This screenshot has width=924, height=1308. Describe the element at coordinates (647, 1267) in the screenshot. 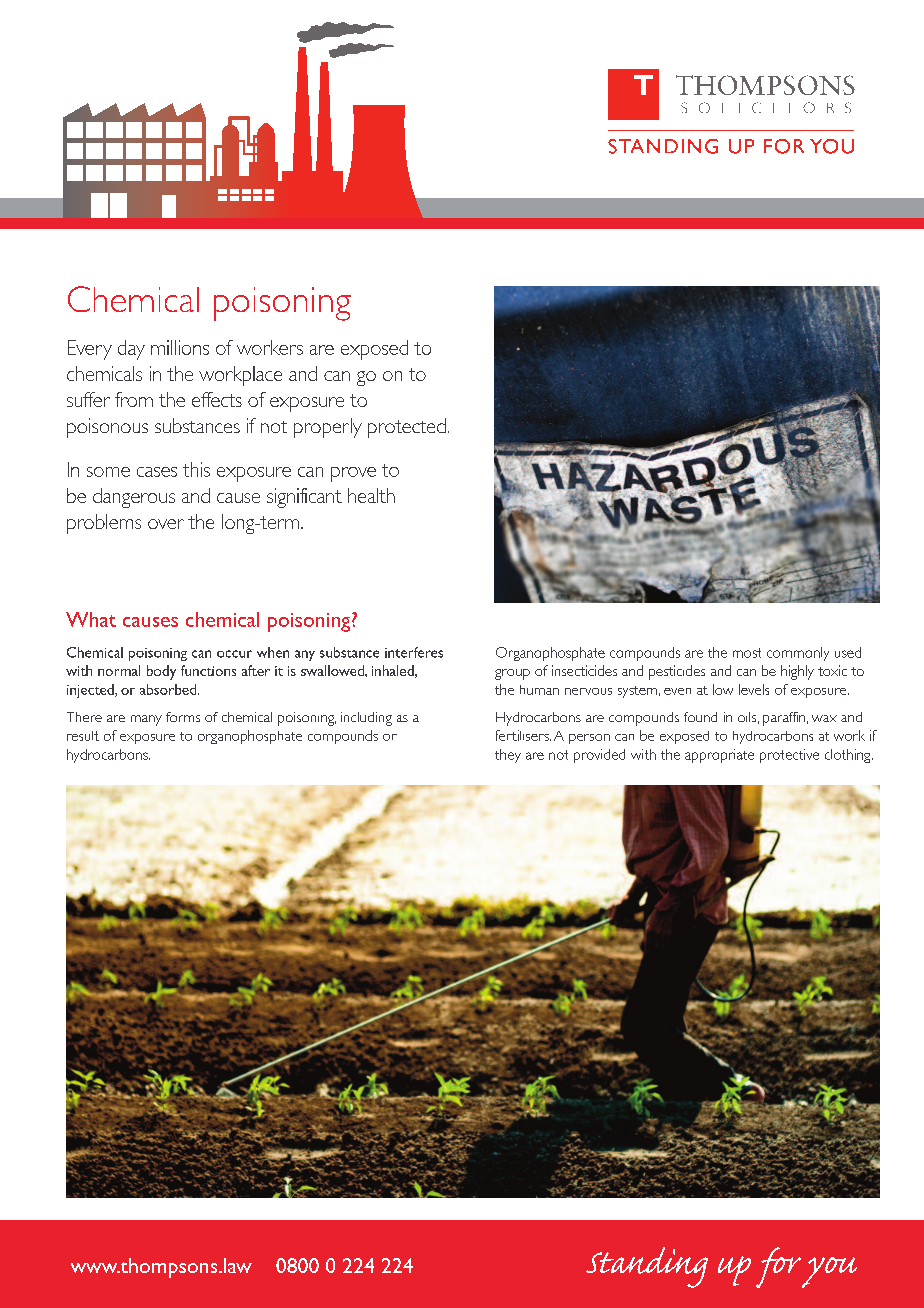

I see `Standing` at that location.
